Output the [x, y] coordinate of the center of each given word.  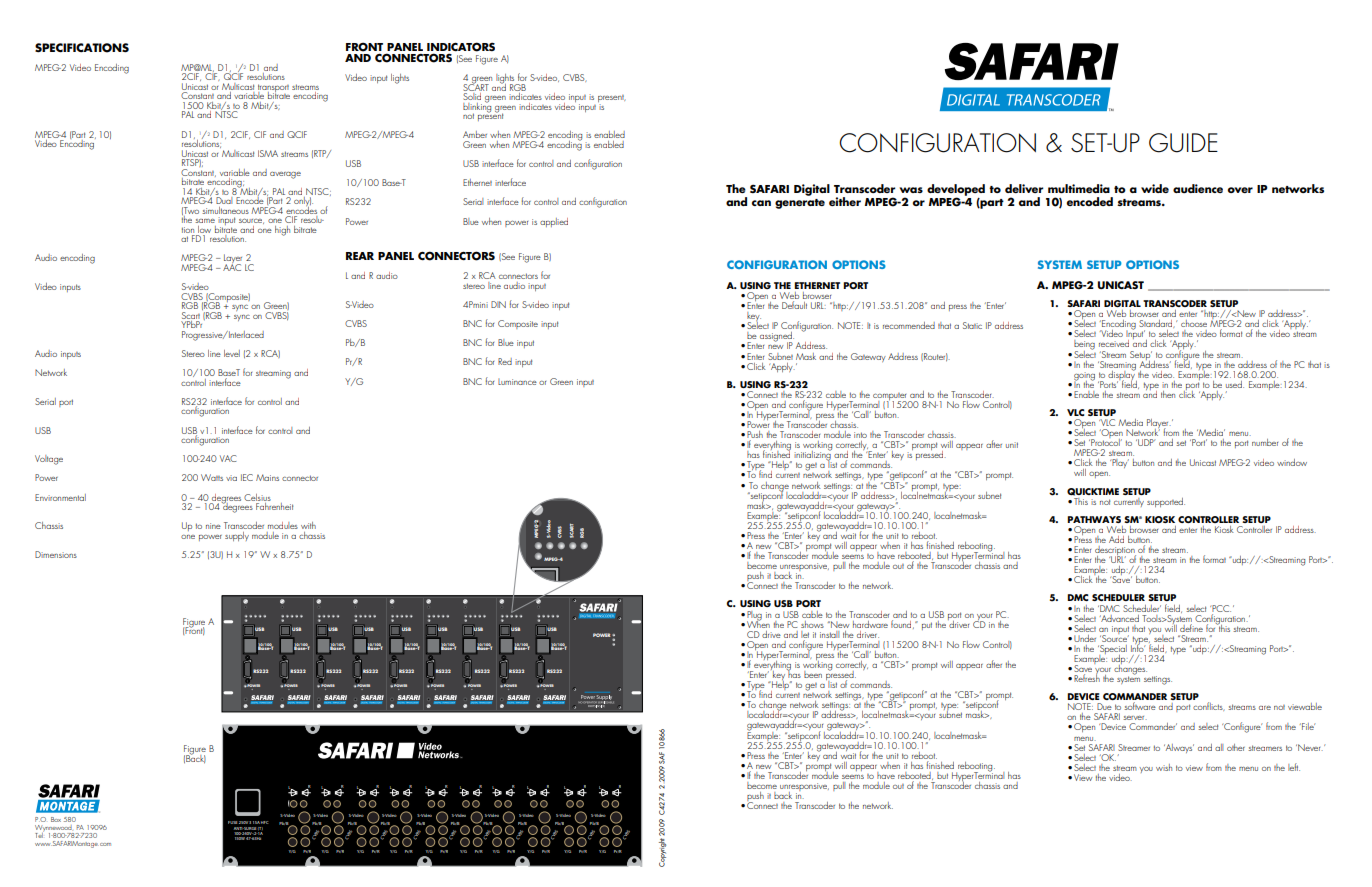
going [1084, 377]
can [761, 203]
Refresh [1087, 677]
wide [1155, 188]
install [829, 634]
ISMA [268, 153]
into [860, 435]
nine [213, 526]
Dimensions [56, 554]
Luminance [517, 381]
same [205, 221]
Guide [1183, 143]
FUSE [232, 822]
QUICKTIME [1093, 492]
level [232, 353]
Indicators [461, 48]
